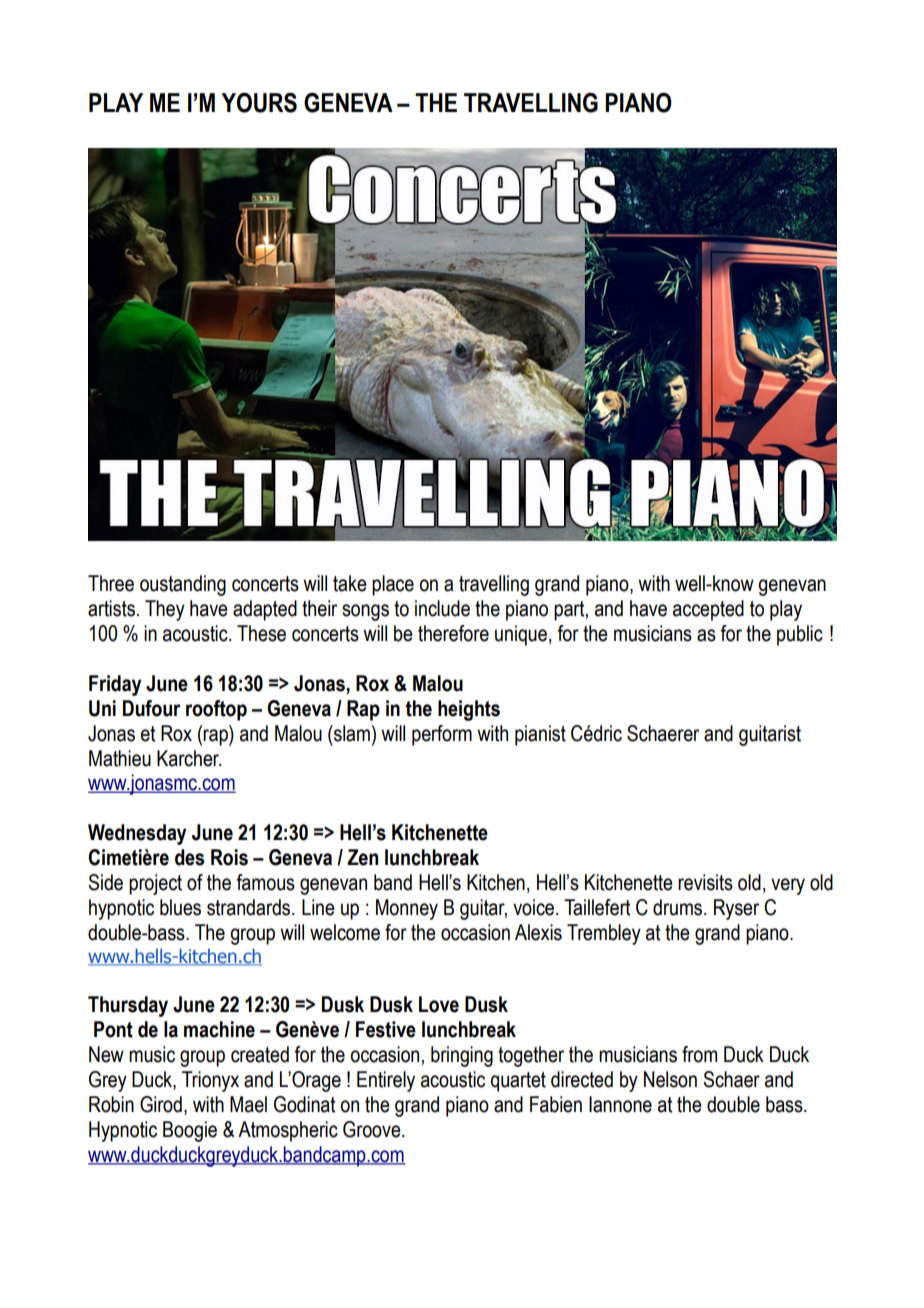 This page has height=1308, width=924. I want to click on YOURS, so click(259, 103).
